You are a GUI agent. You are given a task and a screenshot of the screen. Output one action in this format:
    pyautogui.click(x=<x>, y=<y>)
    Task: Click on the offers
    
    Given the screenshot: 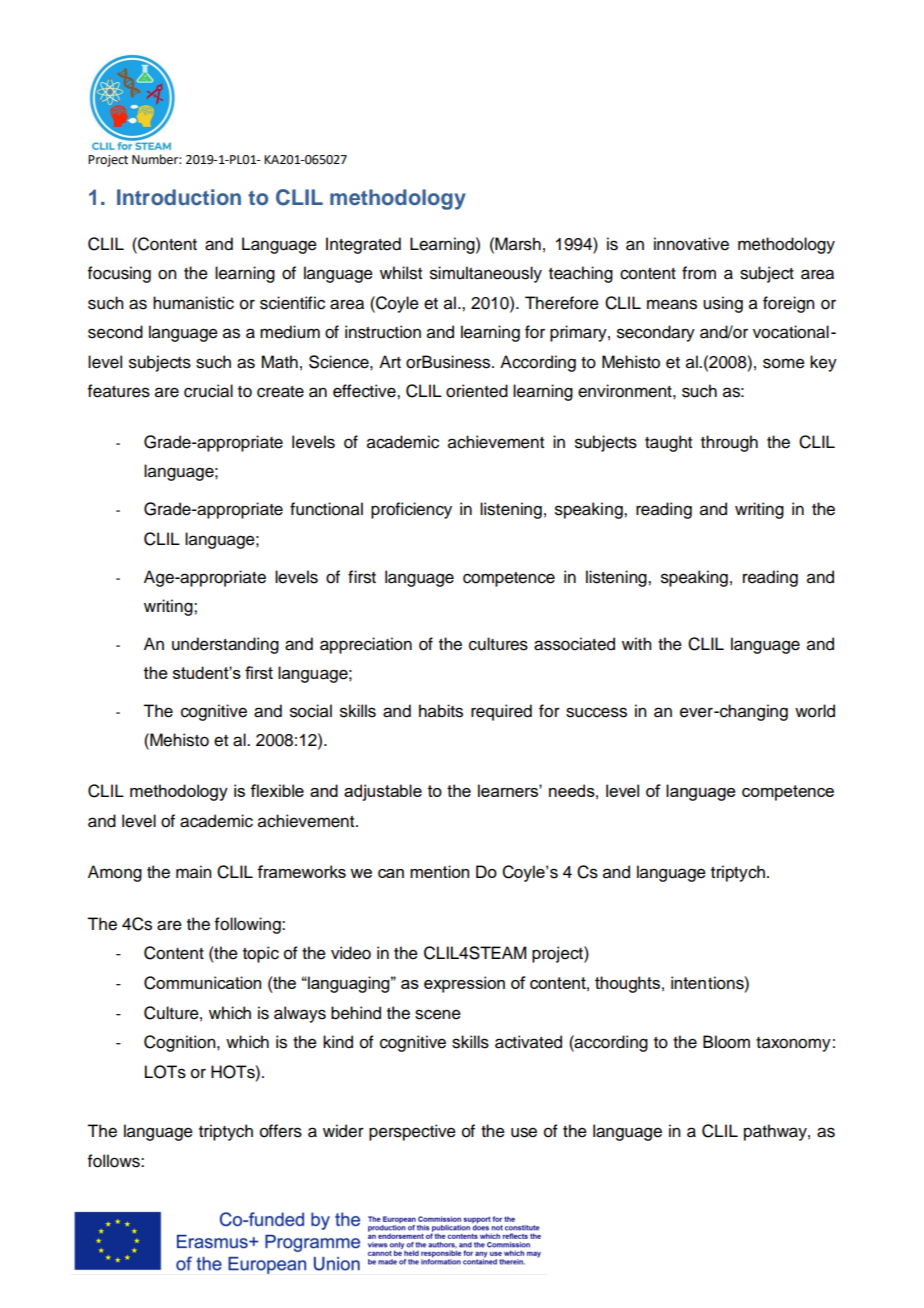 What is the action you would take?
    pyautogui.click(x=281, y=1131)
